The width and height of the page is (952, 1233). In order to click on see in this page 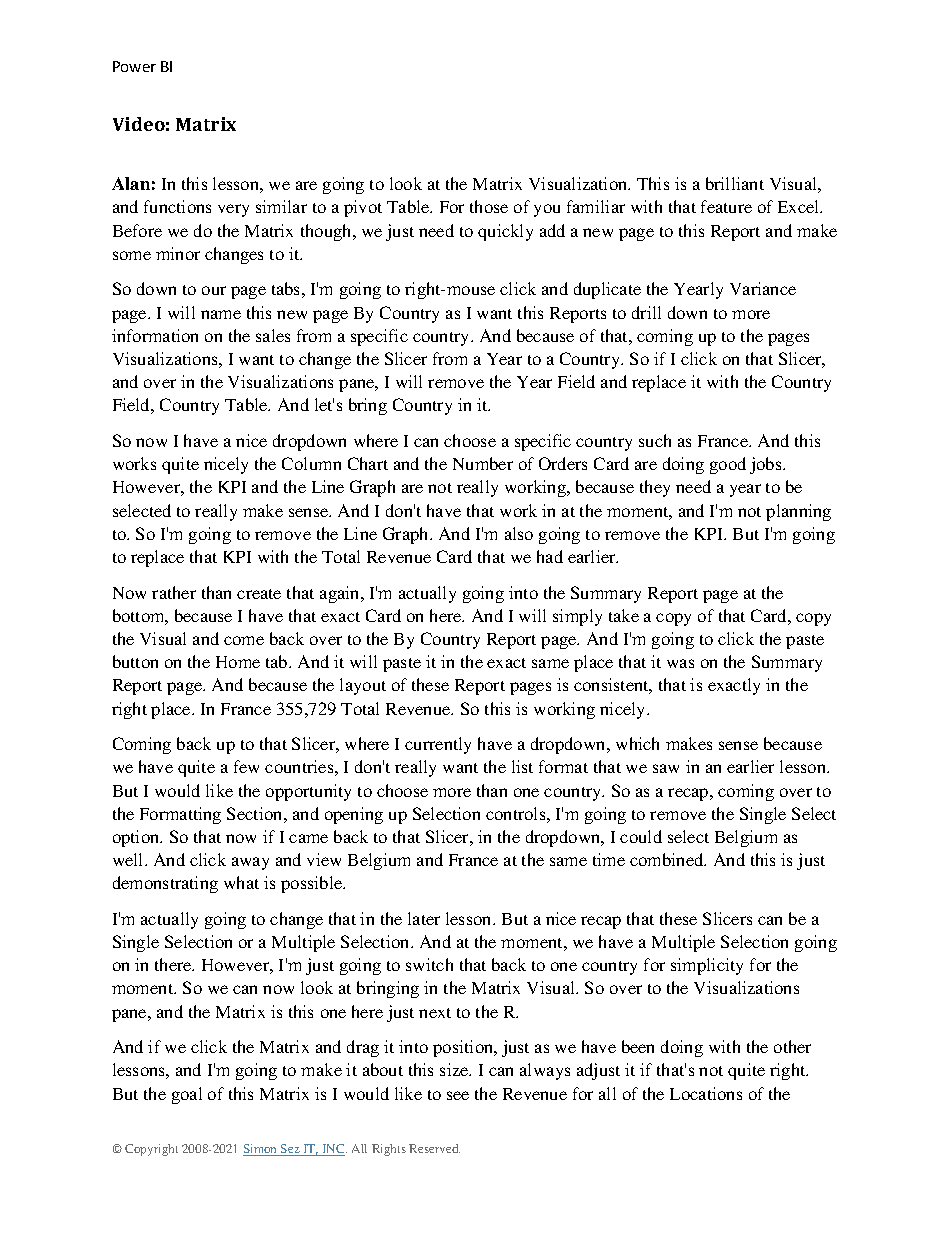, I will do `click(458, 1095)`.
